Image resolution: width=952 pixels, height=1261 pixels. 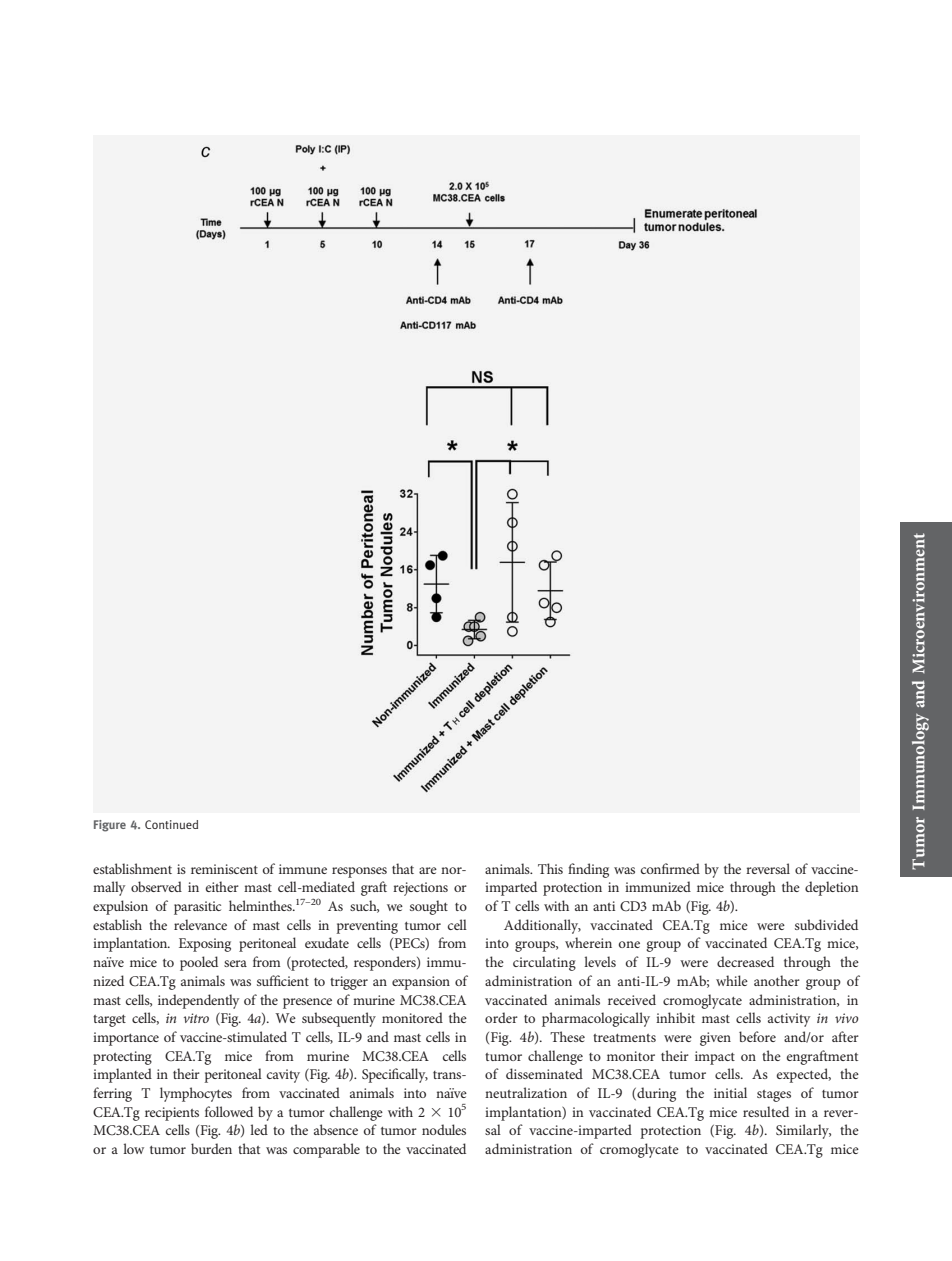 I want to click on resulted, so click(x=766, y=1111).
